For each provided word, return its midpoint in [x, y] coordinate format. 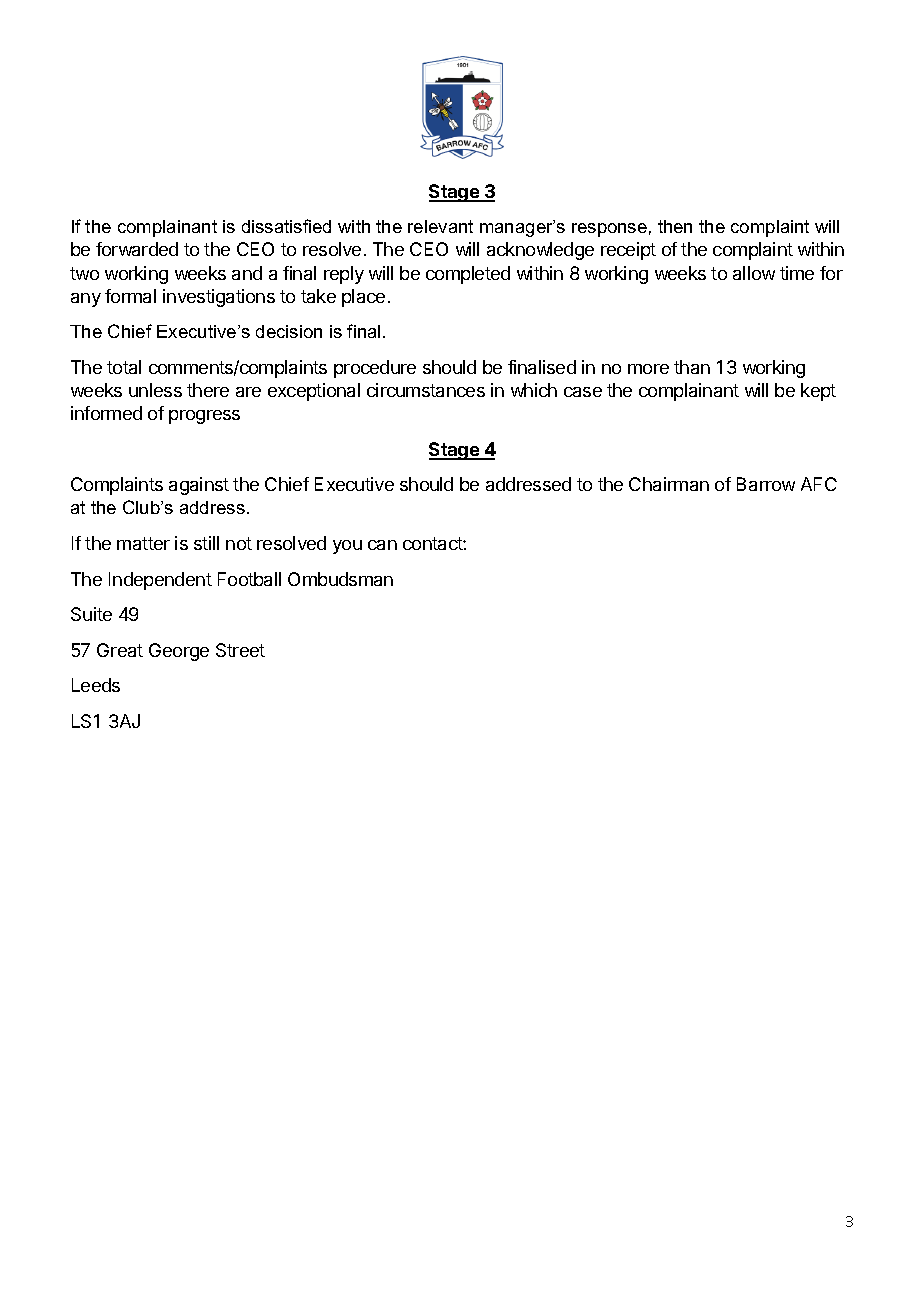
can [382, 545]
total [124, 367]
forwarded [137, 249]
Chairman [669, 484]
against [199, 486]
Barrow [766, 484]
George [179, 652]
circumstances [426, 390]
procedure [375, 369]
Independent [160, 581]
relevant [440, 226]
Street [240, 650]
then [675, 226]
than [692, 367]
